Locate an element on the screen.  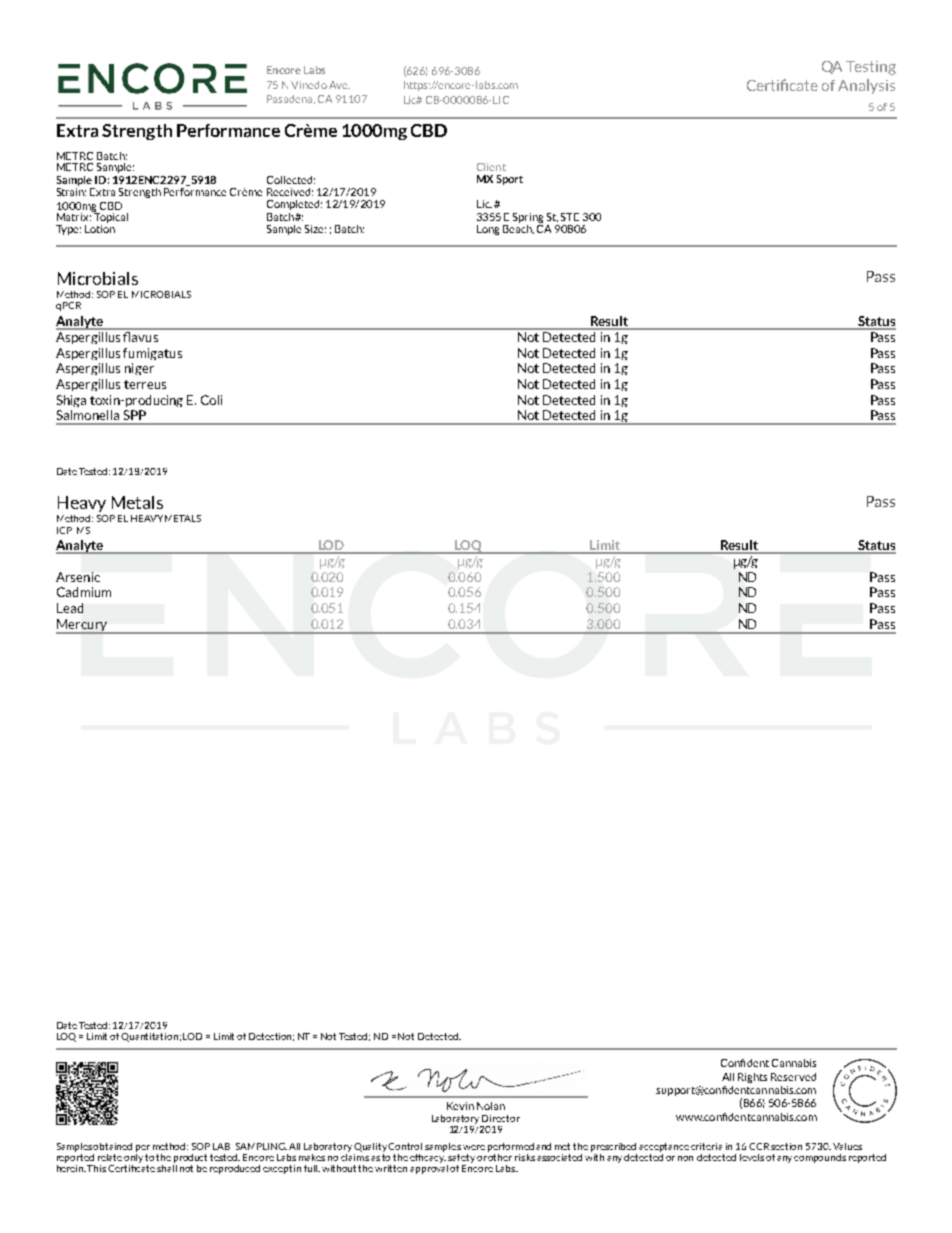
Reserved is located at coordinates (793, 1077).
